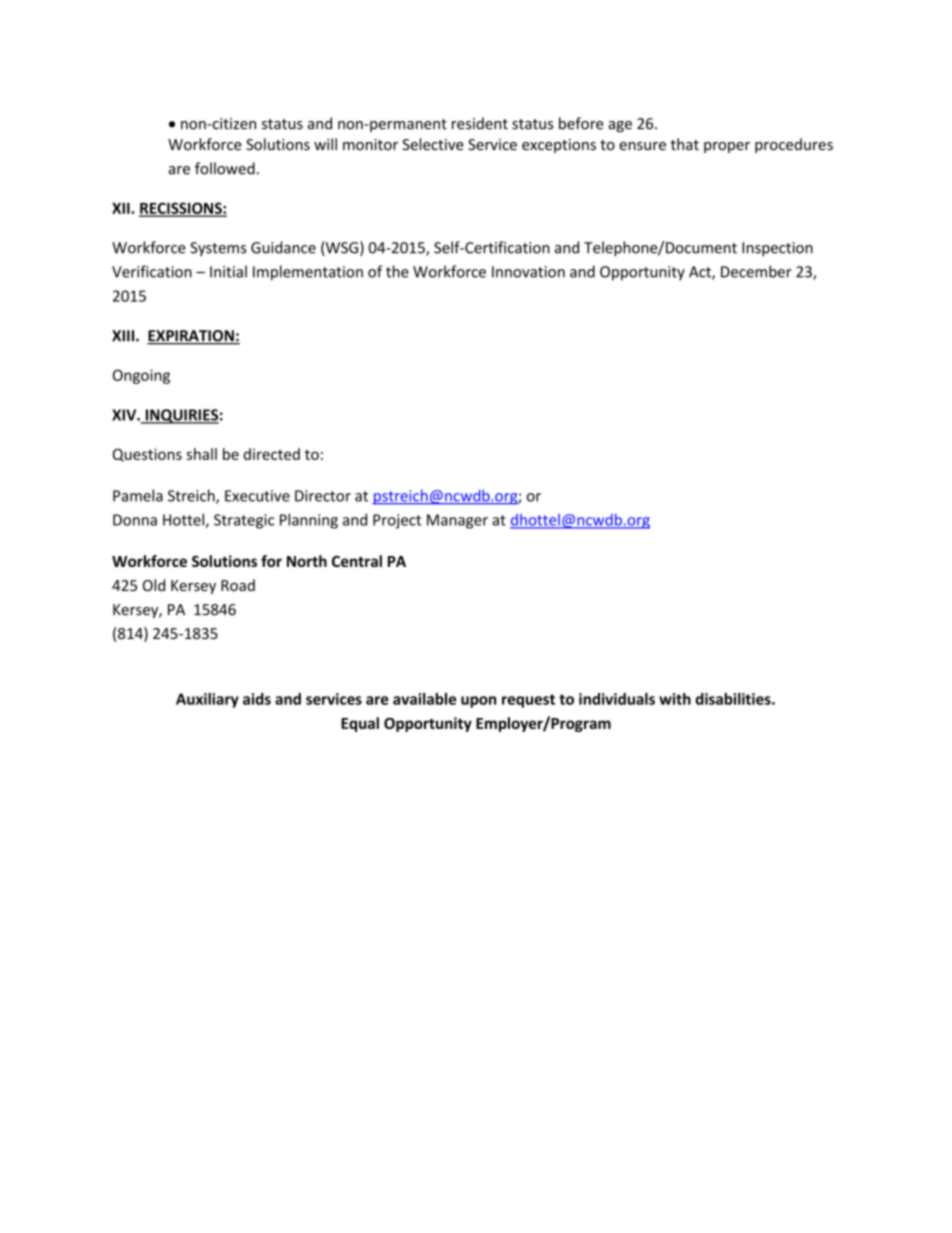  I want to click on with, so click(675, 699).
